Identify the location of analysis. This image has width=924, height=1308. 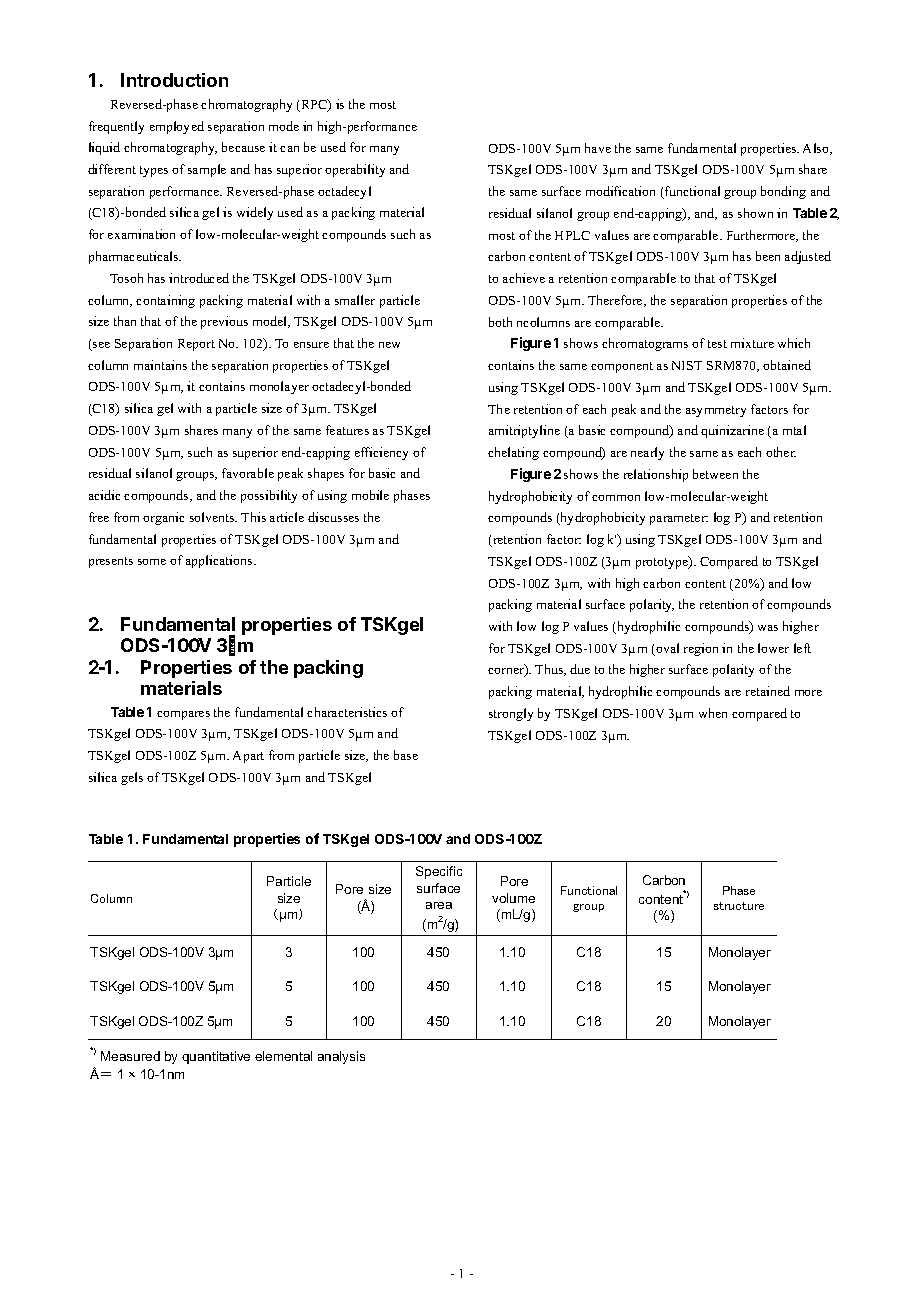
(341, 1057).
